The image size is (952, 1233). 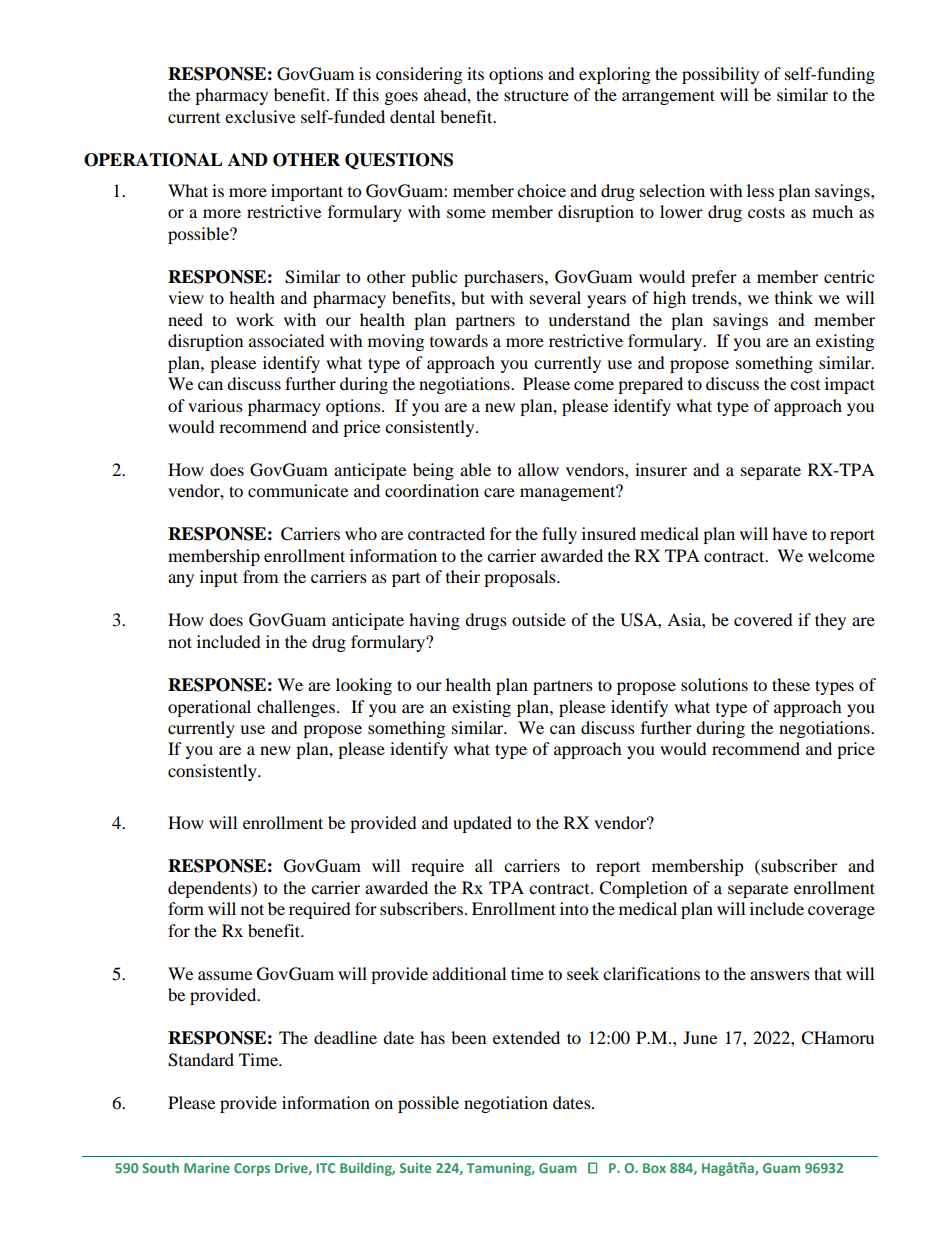 I want to click on Corps, so click(x=252, y=1169).
